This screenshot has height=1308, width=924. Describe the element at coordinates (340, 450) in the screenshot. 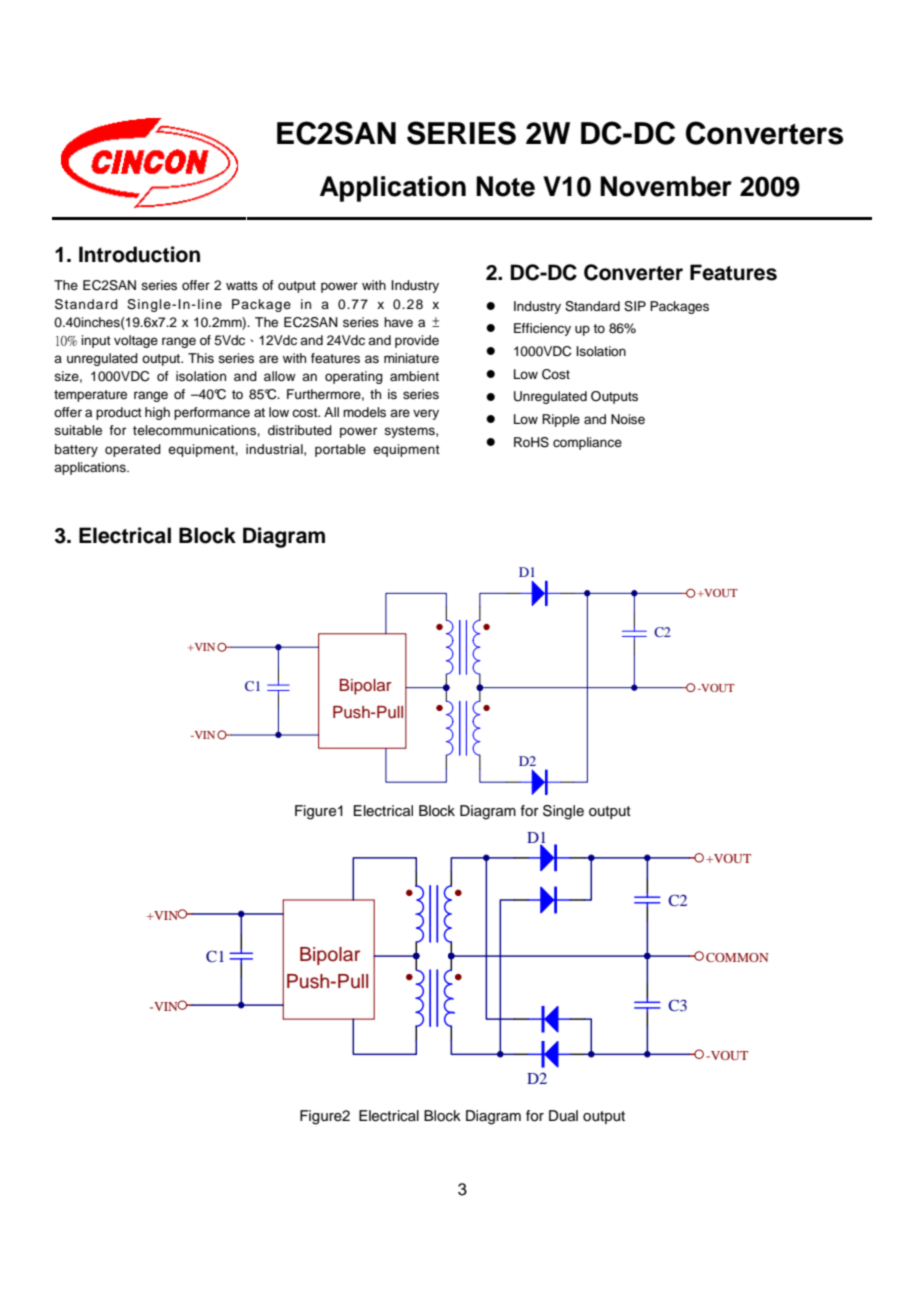

I see `portable` at that location.
